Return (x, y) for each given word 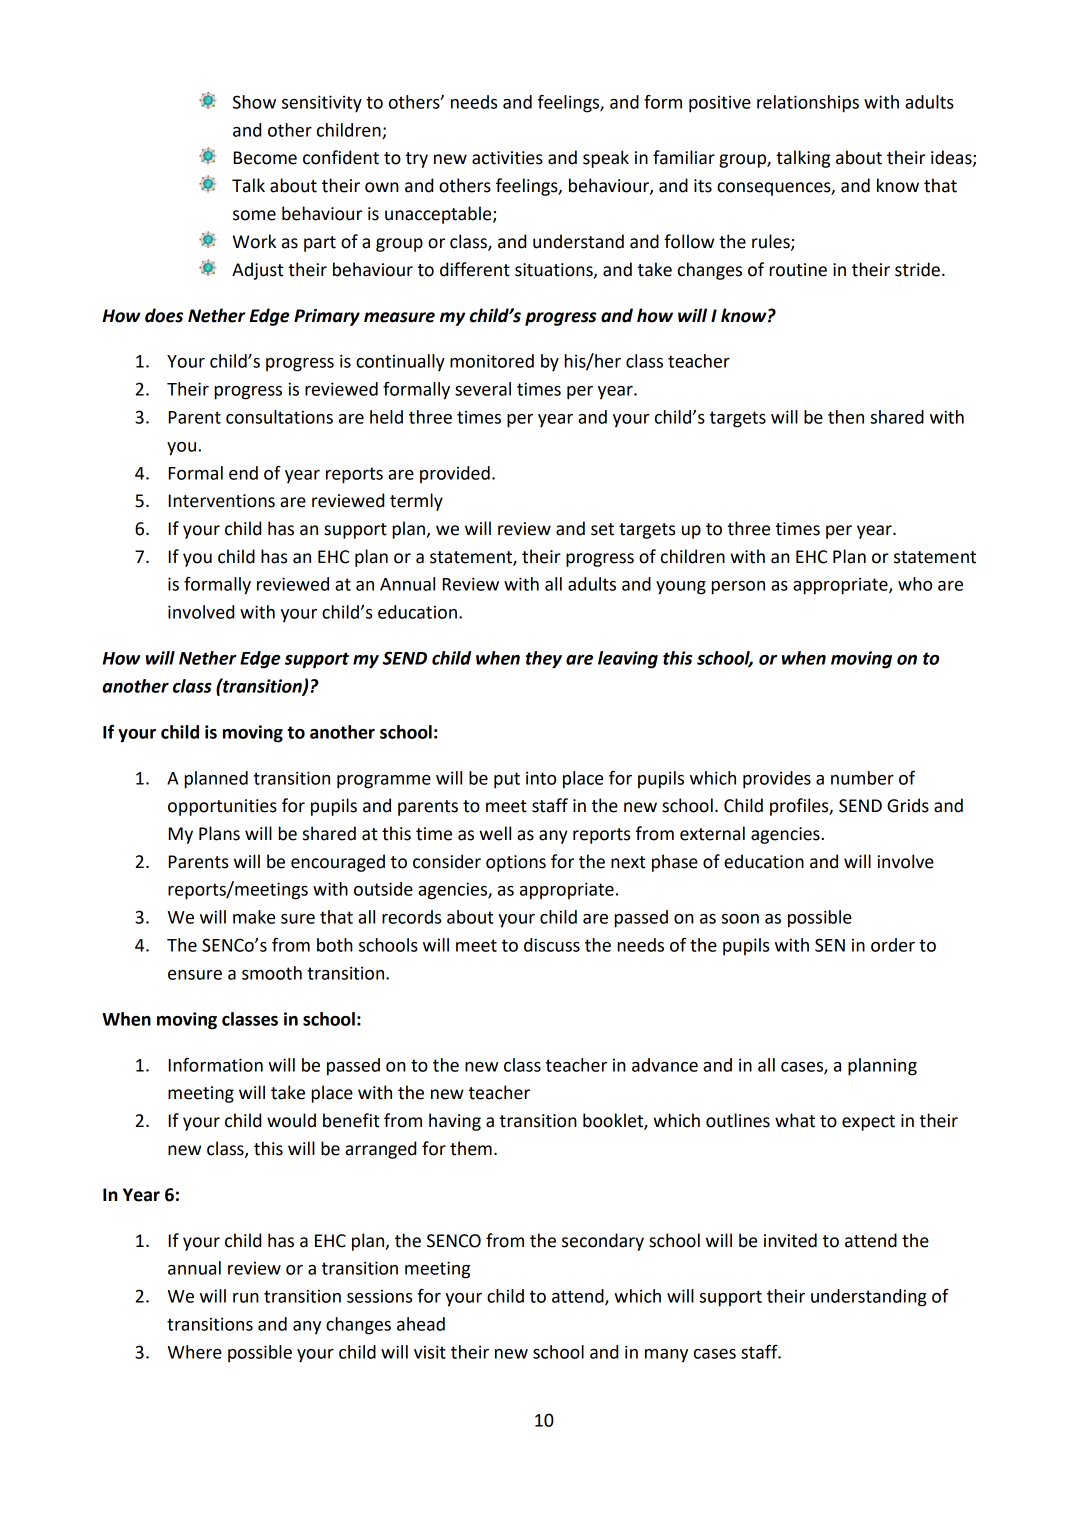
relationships (808, 104)
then (846, 417)
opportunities (222, 807)
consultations (279, 417)
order (893, 945)
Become (265, 158)
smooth (272, 973)
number (862, 778)
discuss (552, 945)
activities (507, 158)
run (246, 1298)
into (541, 778)
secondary (603, 1242)
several (483, 389)
